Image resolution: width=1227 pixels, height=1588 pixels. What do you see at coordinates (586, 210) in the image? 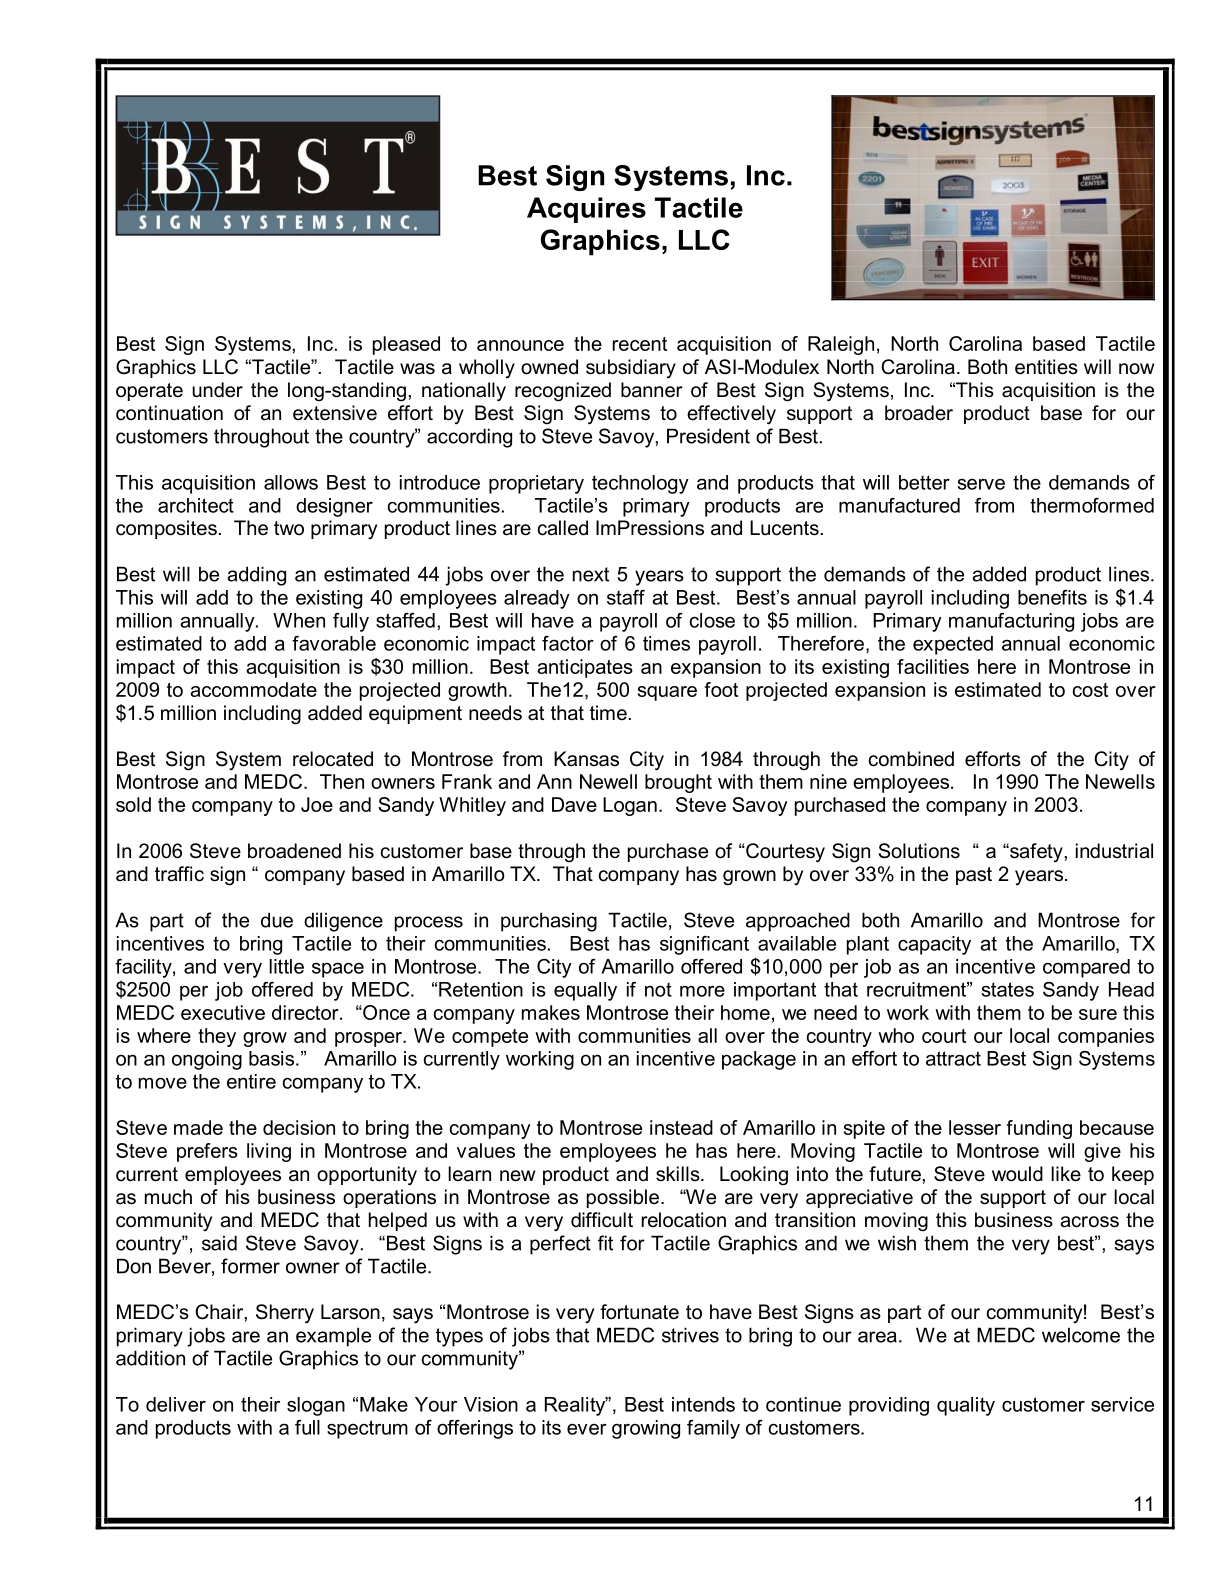
I see `Acquires` at bounding box center [586, 210].
